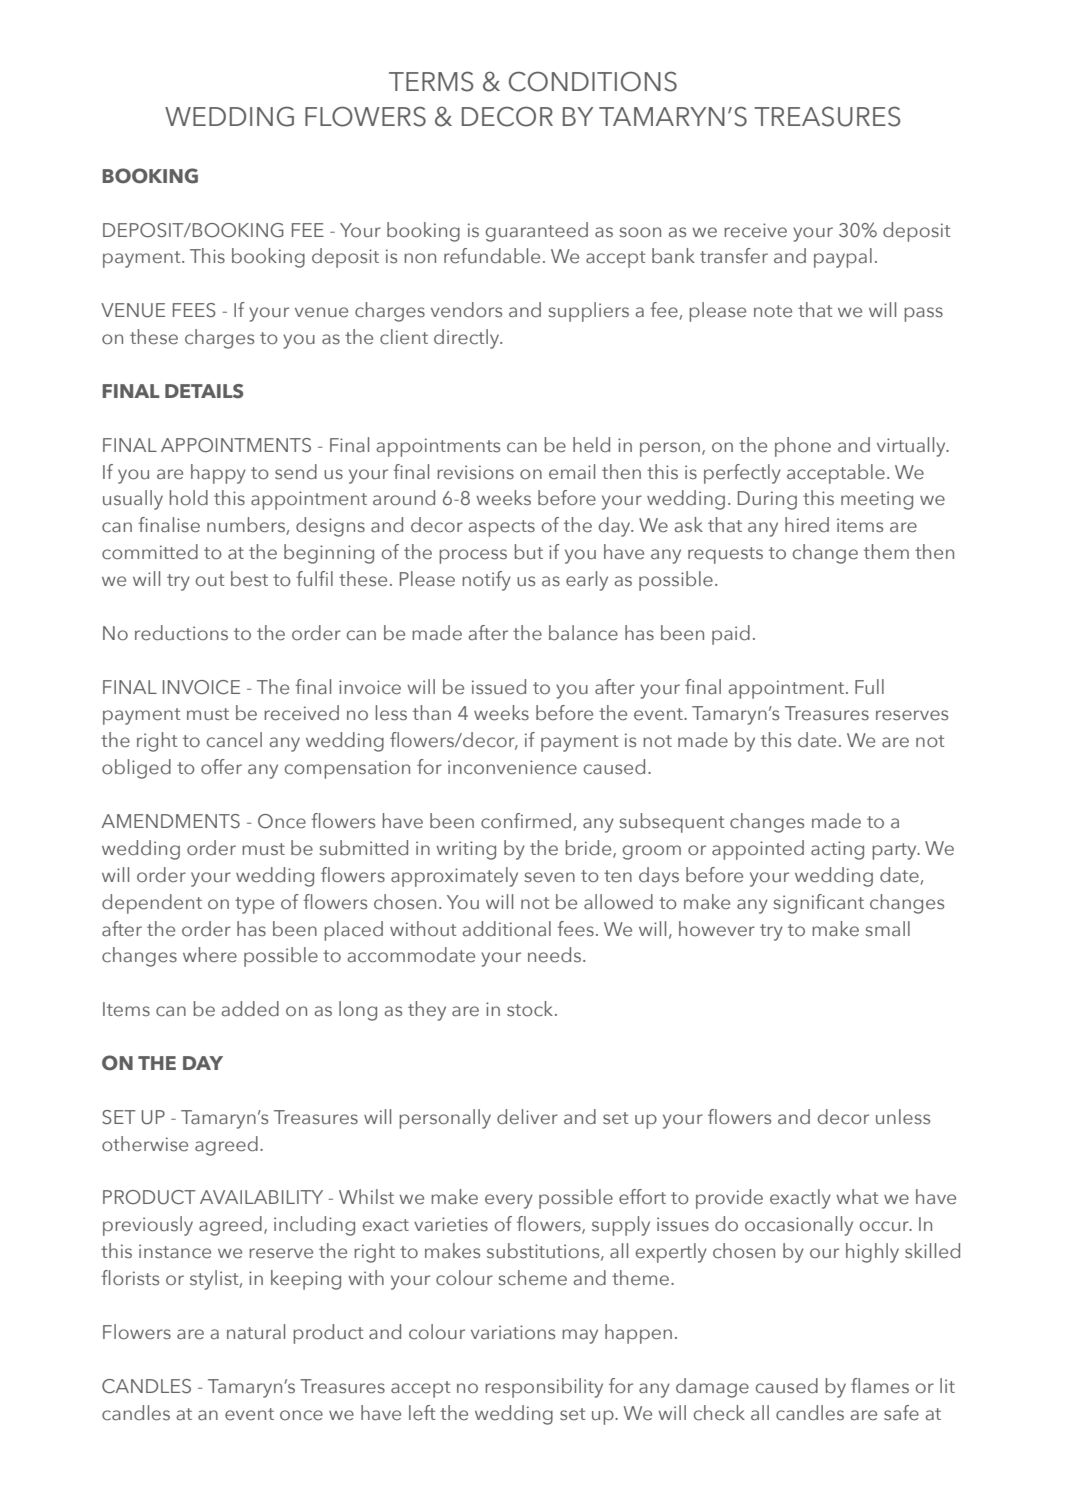  Describe the element at coordinates (572, 472) in the screenshot. I see `email` at that location.
